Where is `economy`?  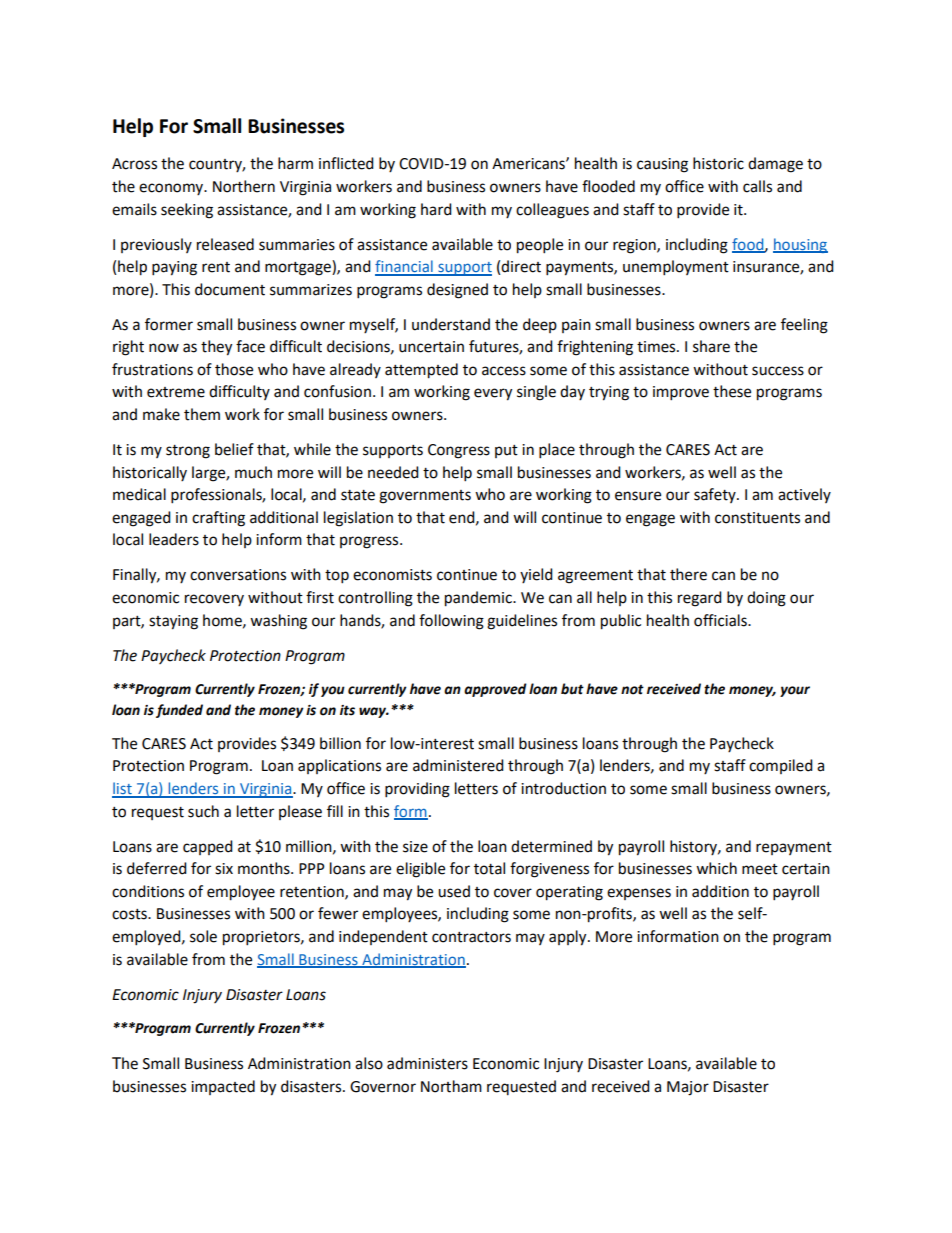 economy is located at coordinates (172, 189).
